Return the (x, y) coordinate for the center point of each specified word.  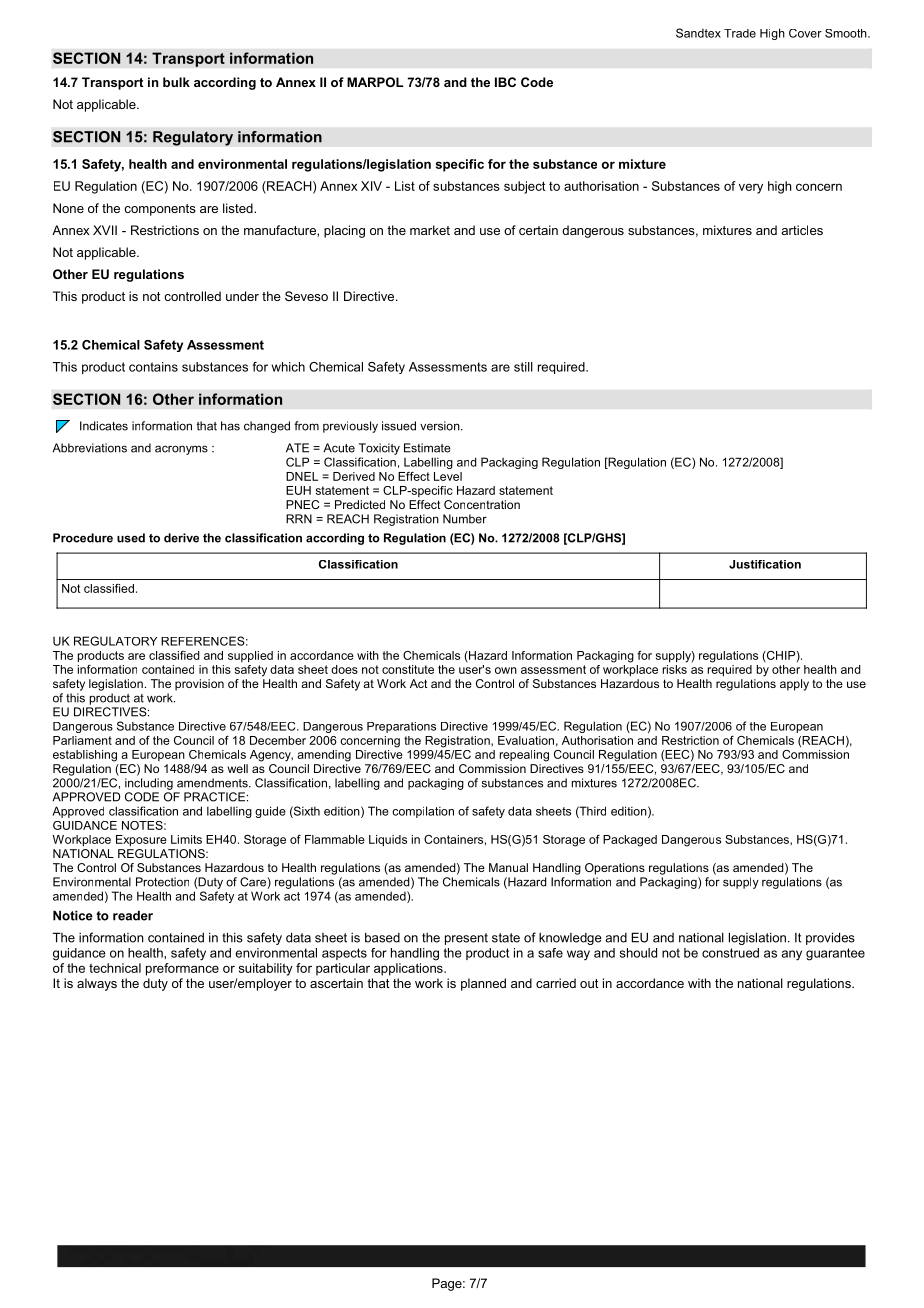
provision (199, 685)
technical (115, 968)
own (506, 670)
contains (153, 367)
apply (794, 685)
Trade (740, 33)
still (523, 367)
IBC (505, 82)
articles (802, 230)
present (466, 939)
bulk (176, 82)
